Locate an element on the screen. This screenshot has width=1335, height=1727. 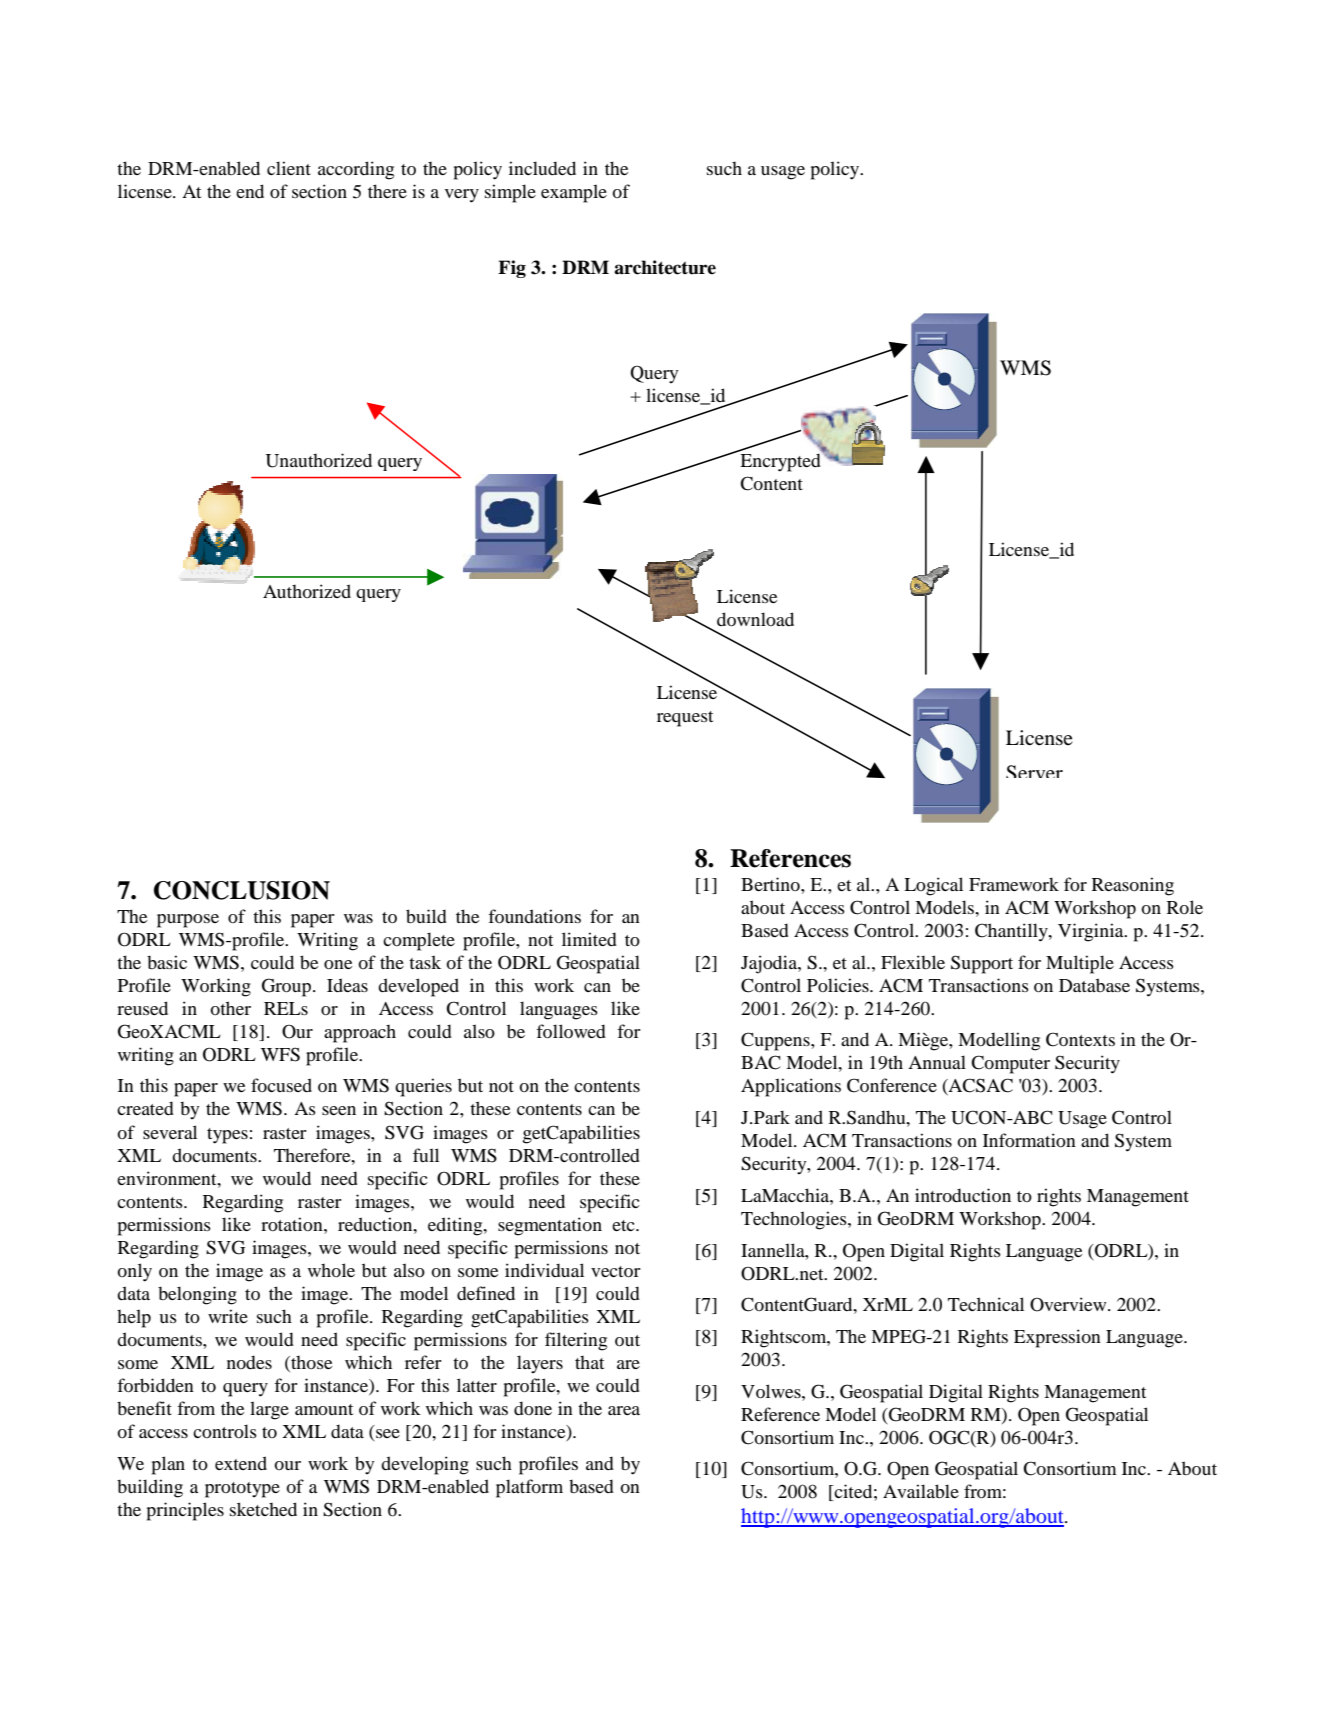
client is located at coordinates (289, 168).
